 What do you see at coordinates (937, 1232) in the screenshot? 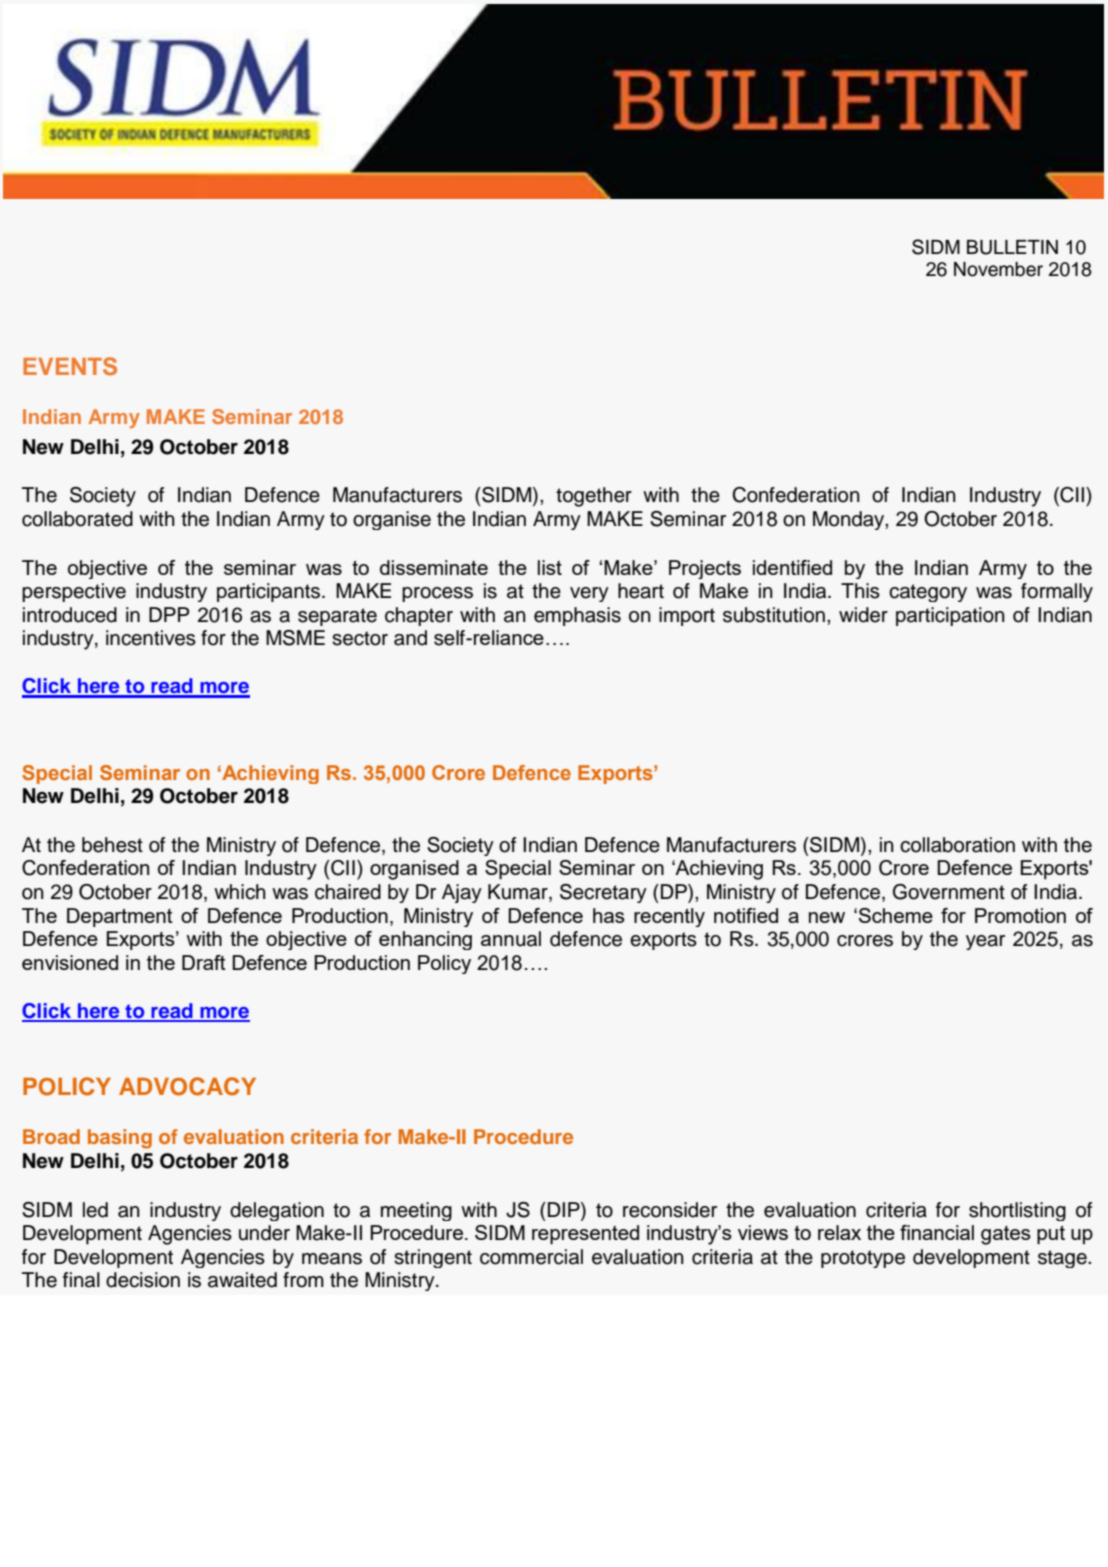
I see `financial` at bounding box center [937, 1232].
